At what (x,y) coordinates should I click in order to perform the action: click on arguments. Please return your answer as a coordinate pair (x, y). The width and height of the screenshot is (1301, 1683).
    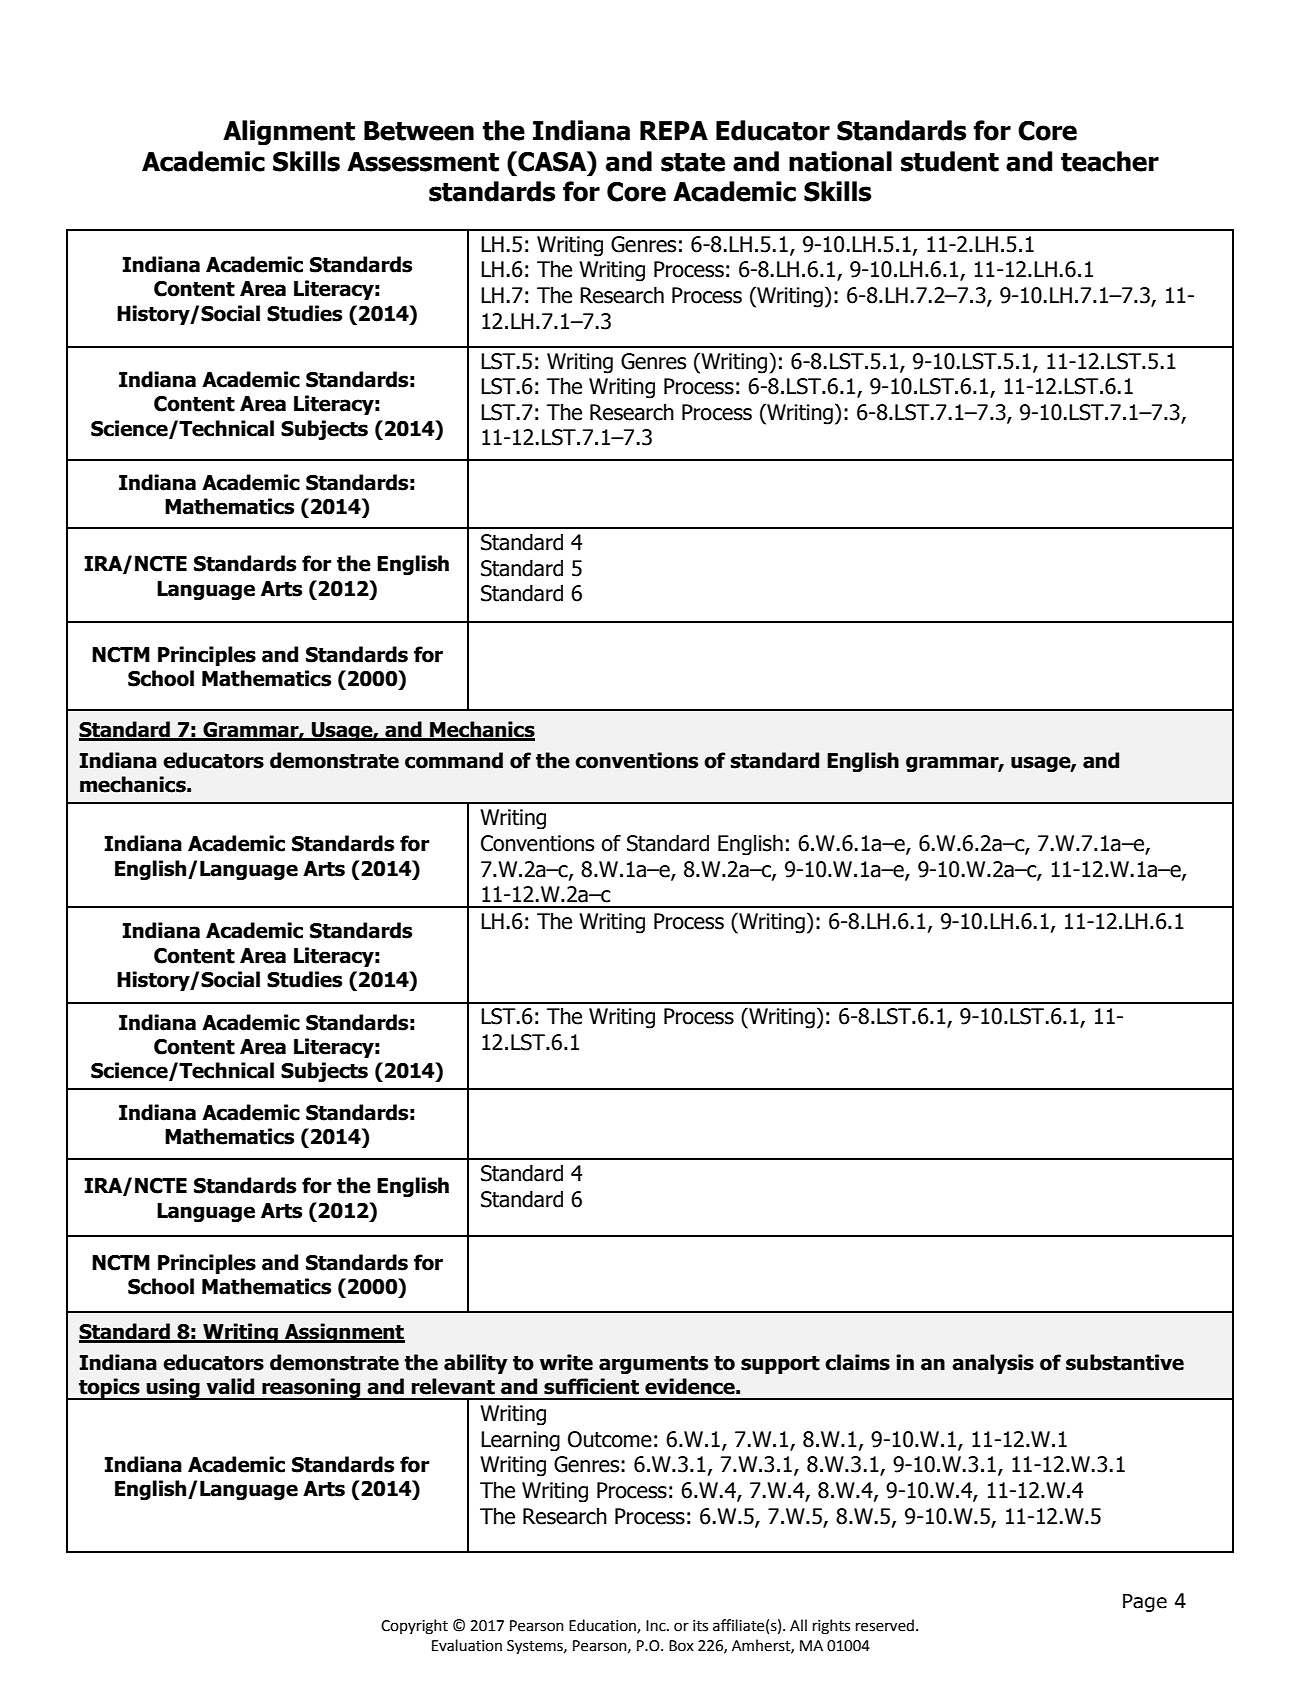
    Looking at the image, I should click on (653, 1364).
